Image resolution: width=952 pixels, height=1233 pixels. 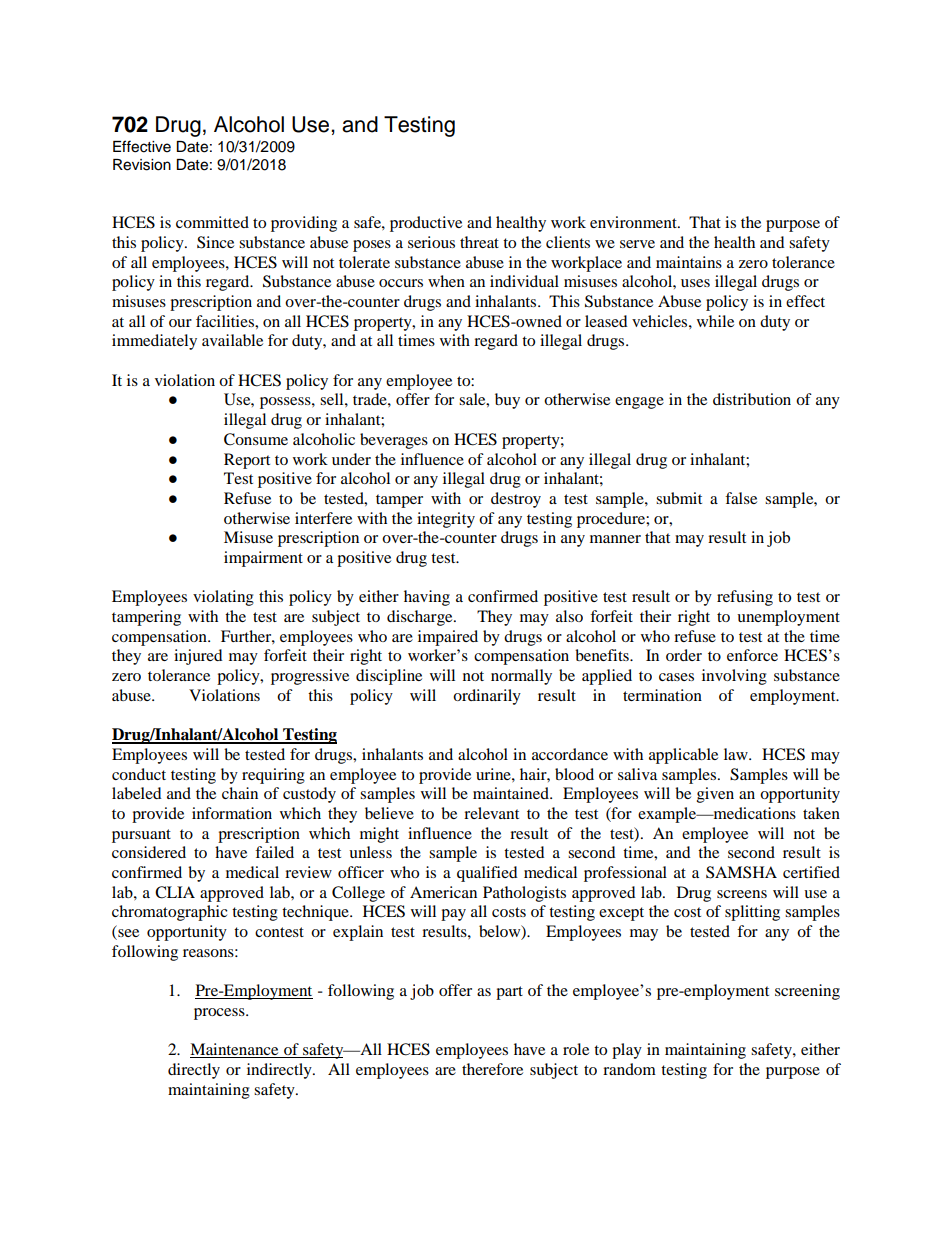 What do you see at coordinates (263, 559) in the image?
I see `impairment` at bounding box center [263, 559].
